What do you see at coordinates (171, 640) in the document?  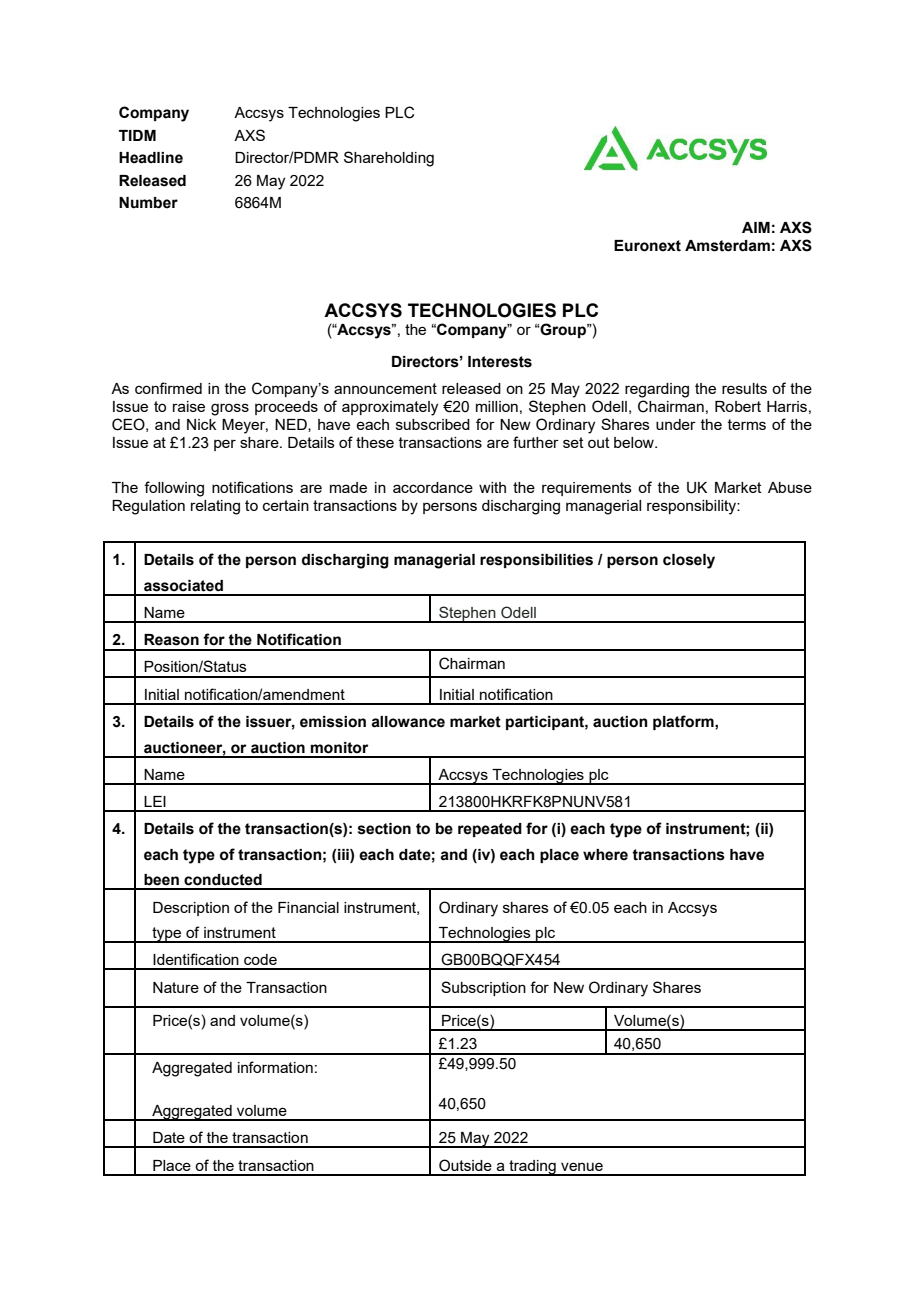 I see `Reason` at bounding box center [171, 640].
